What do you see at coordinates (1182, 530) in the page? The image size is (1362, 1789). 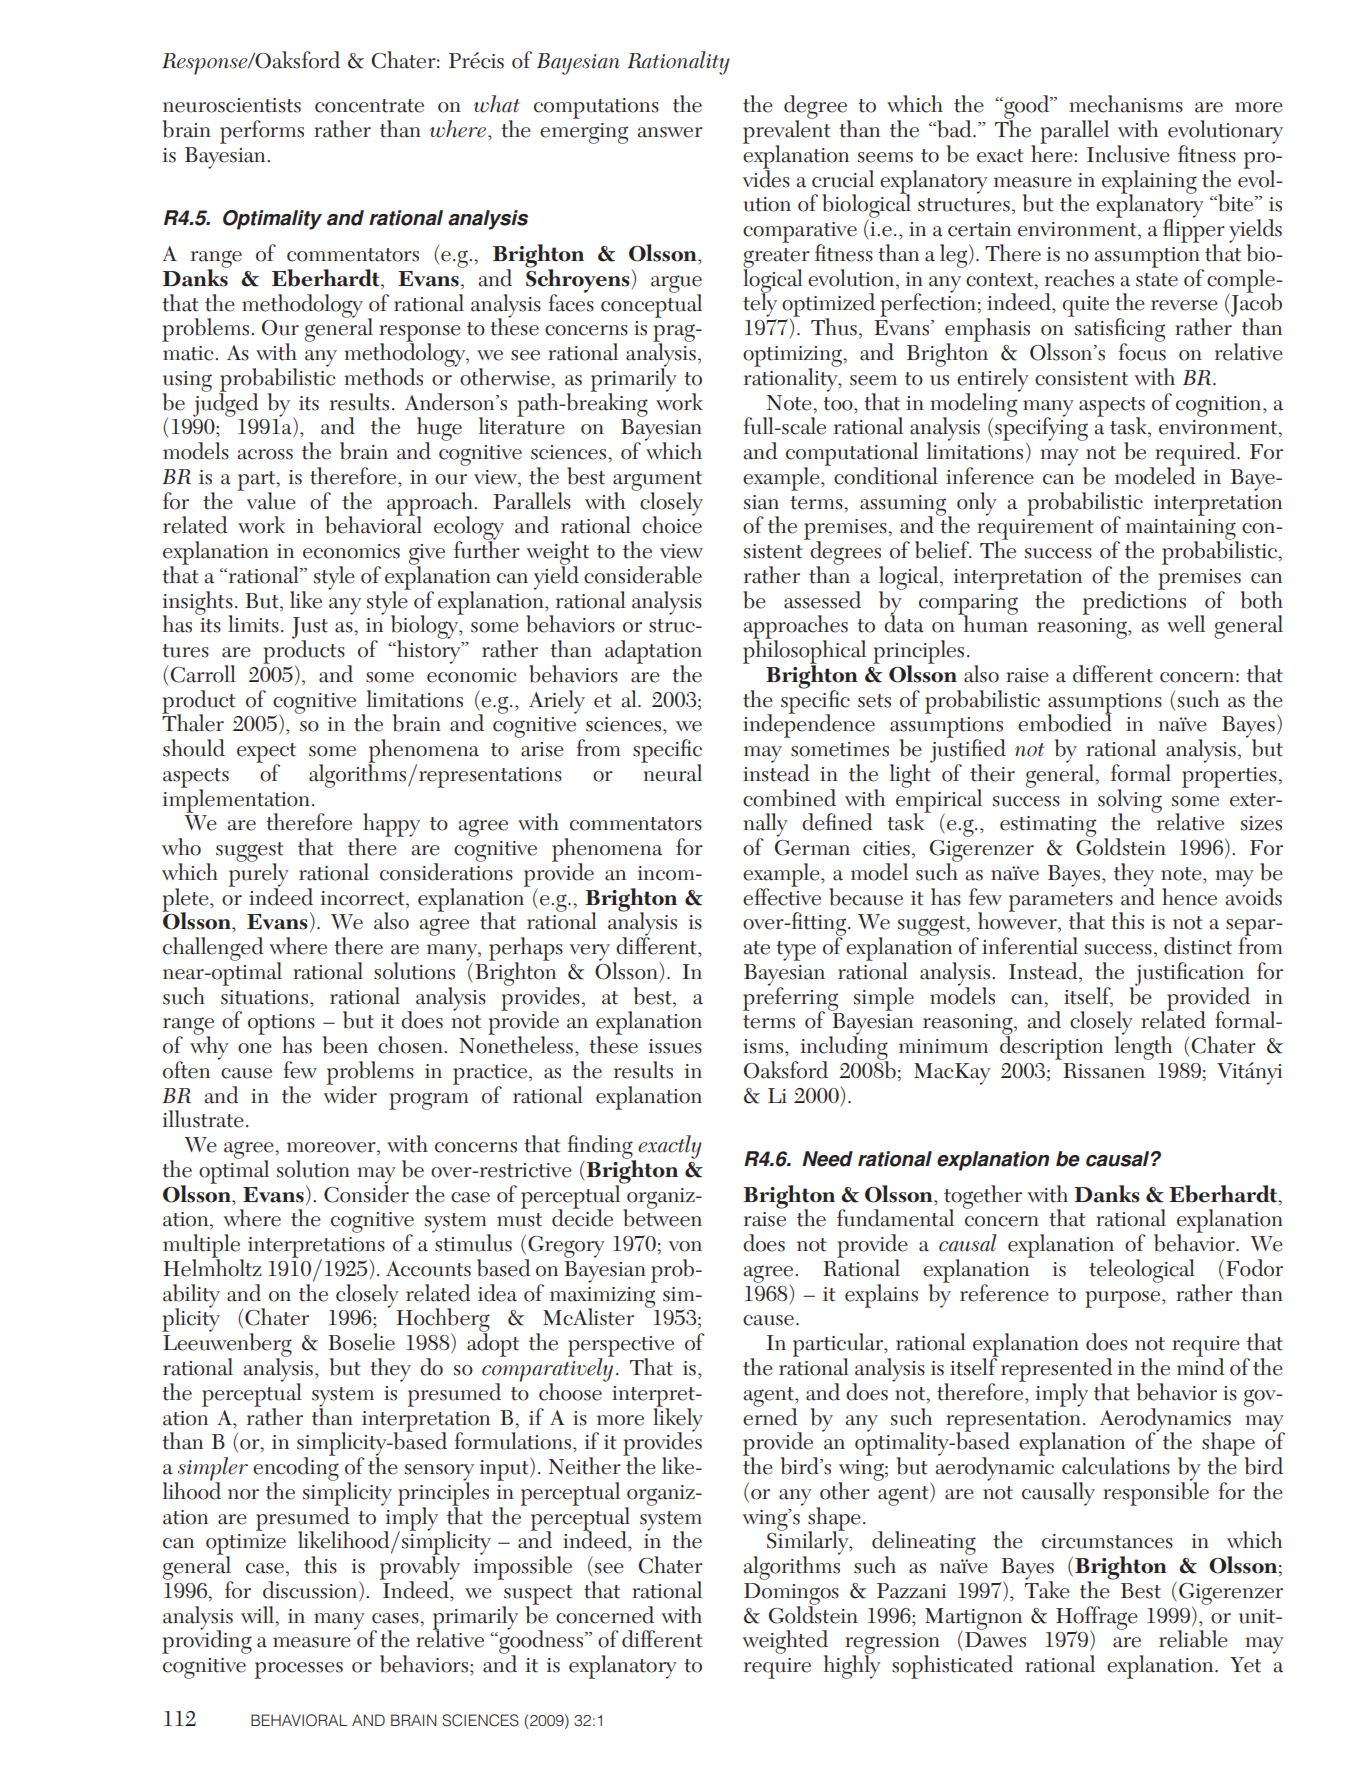 I see `maintaining` at bounding box center [1182, 530].
